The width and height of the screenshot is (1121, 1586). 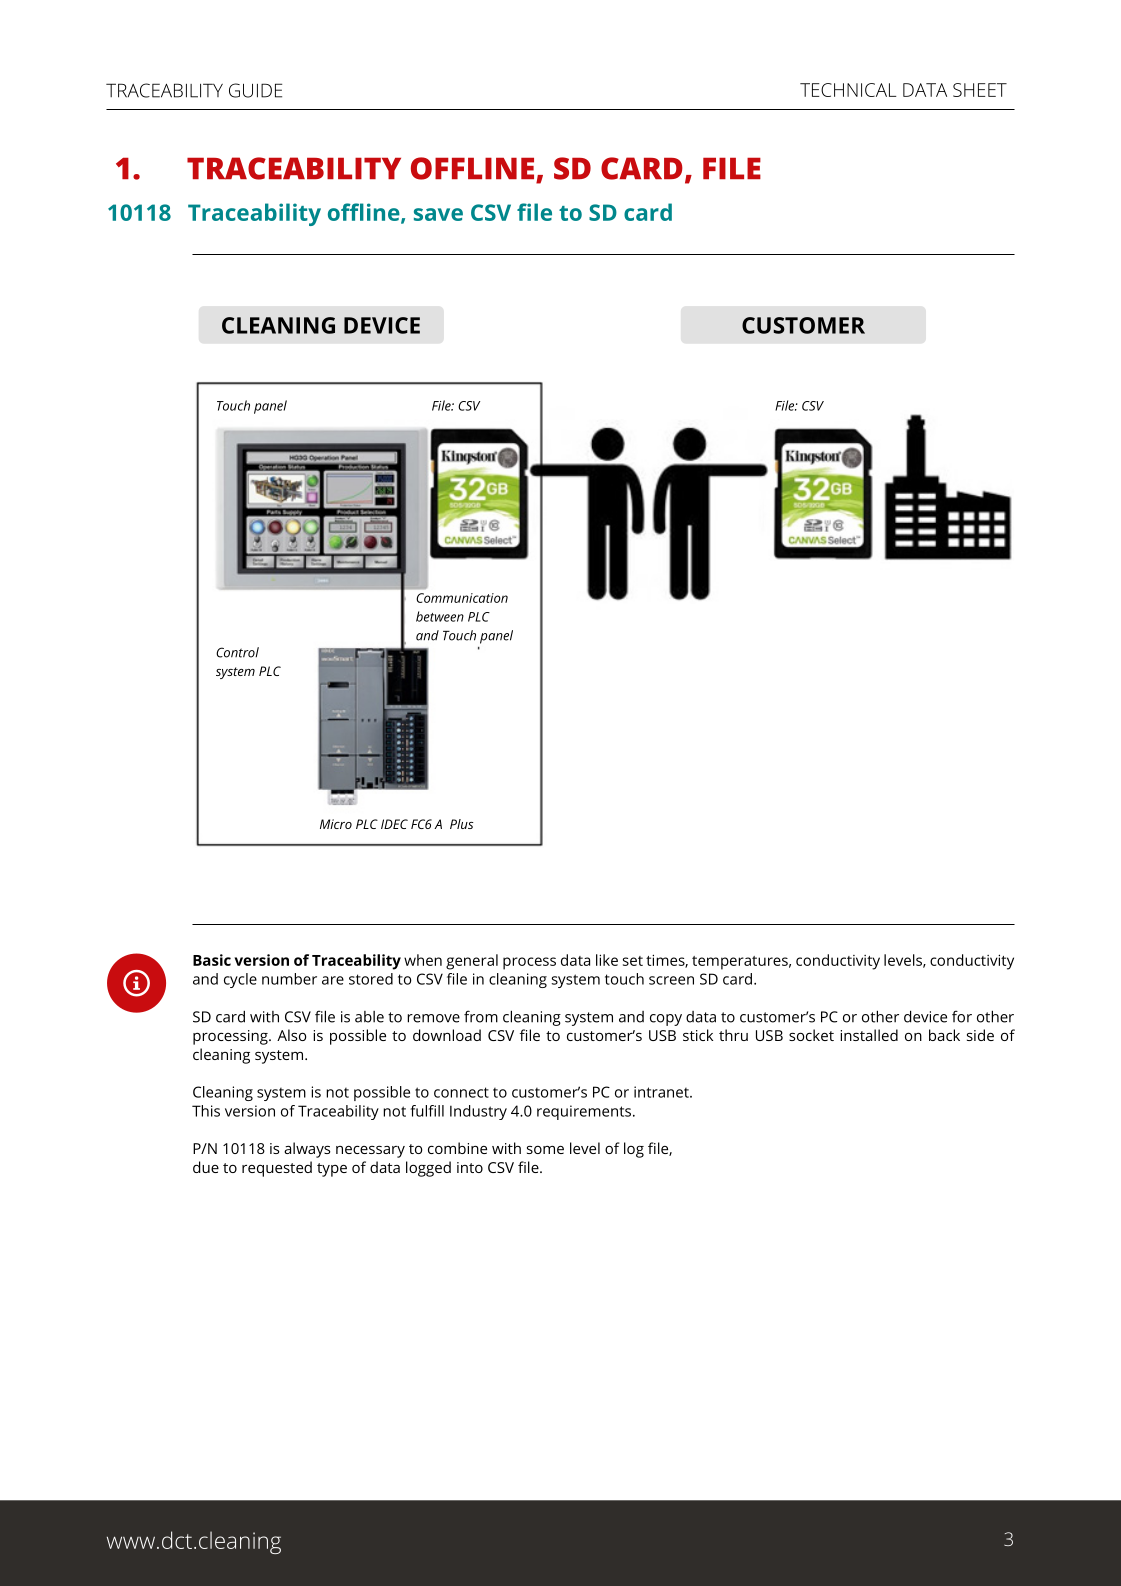 What do you see at coordinates (633, 961) in the screenshot?
I see `set` at bounding box center [633, 961].
